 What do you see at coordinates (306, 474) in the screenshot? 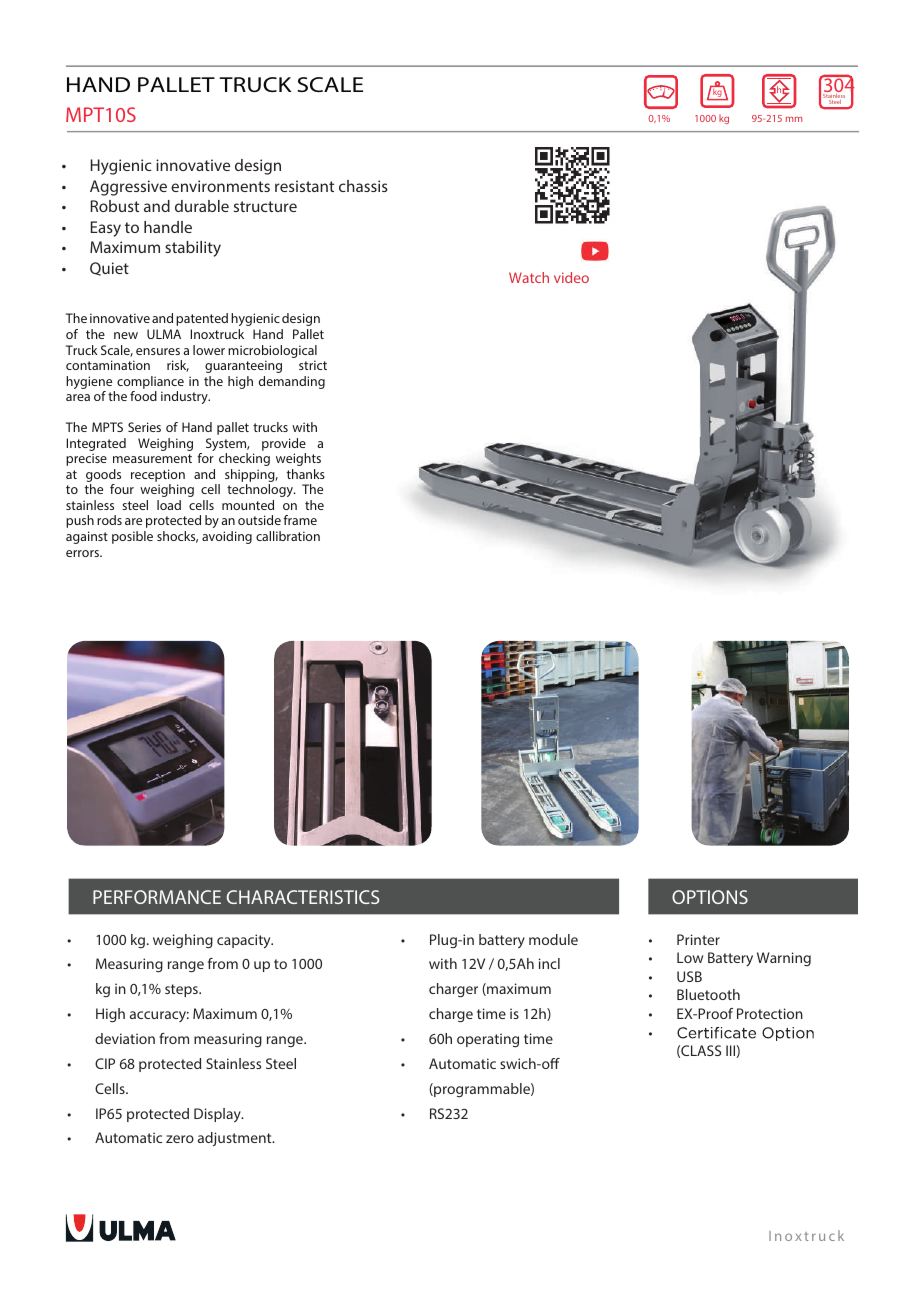
I see `thanks` at bounding box center [306, 474].
